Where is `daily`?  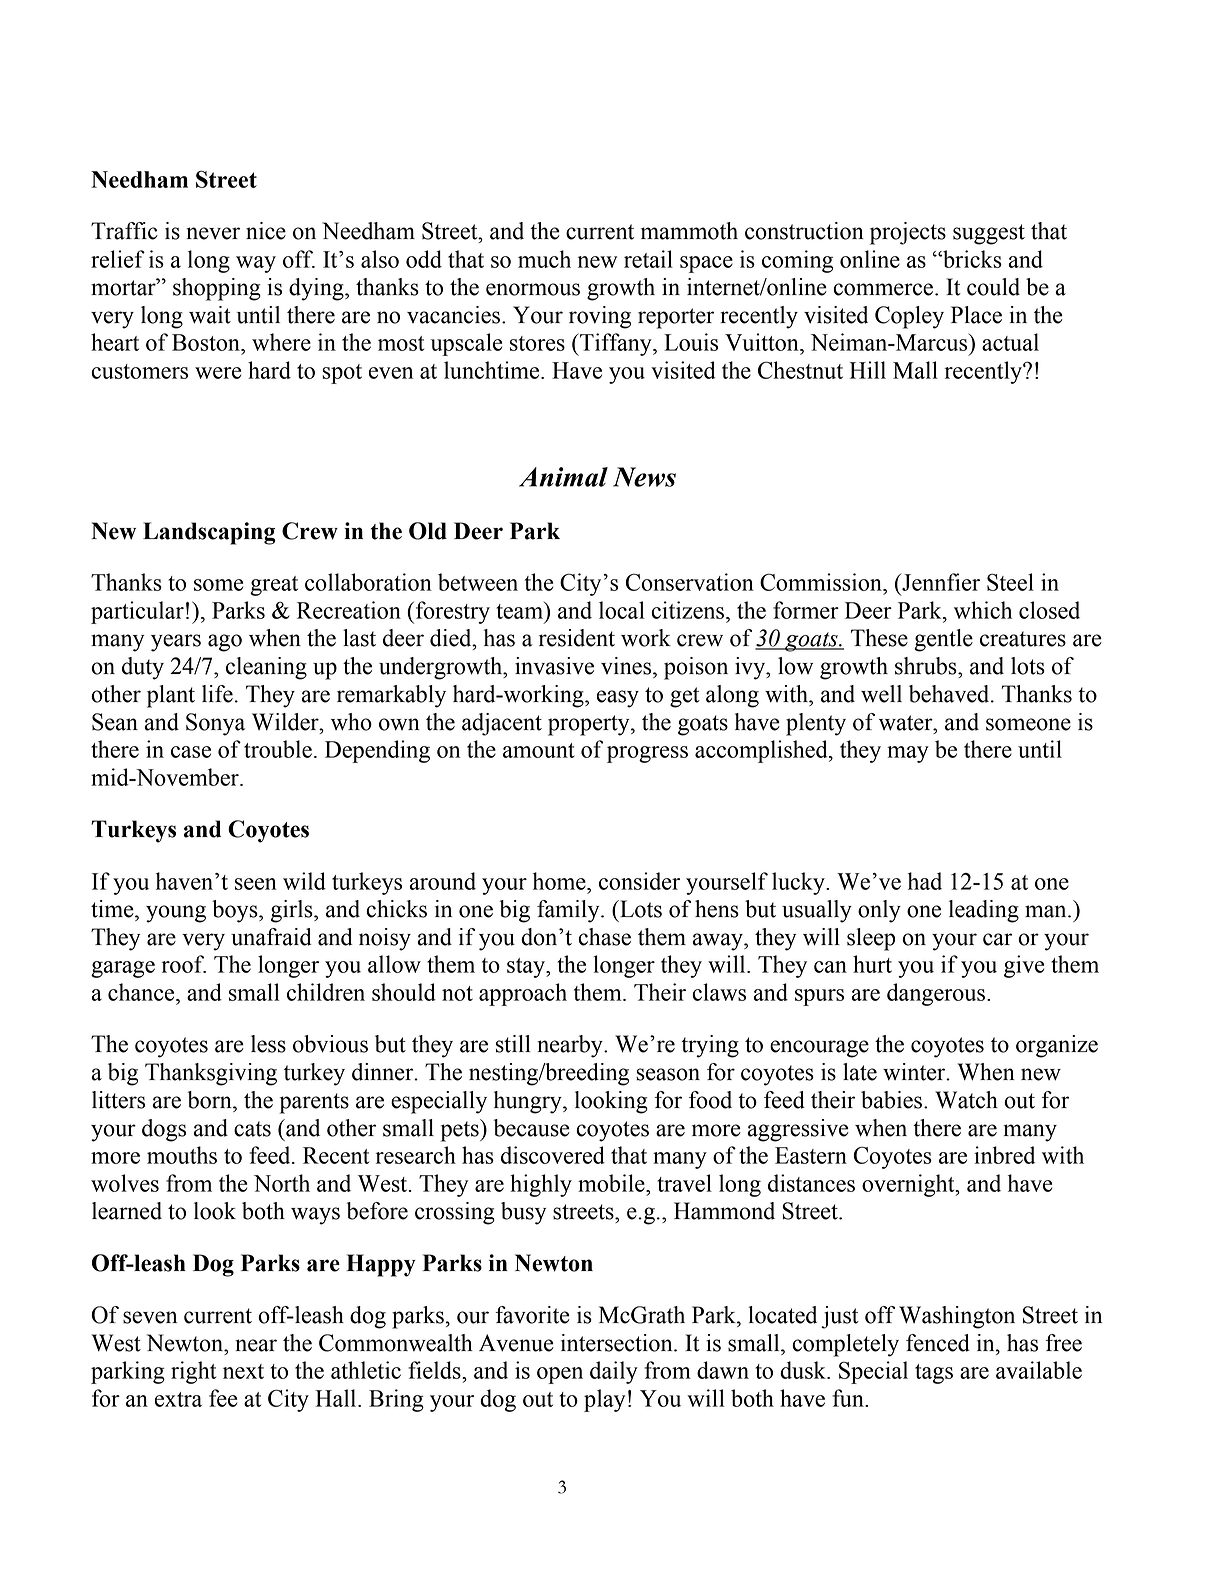 daily is located at coordinates (614, 1372).
